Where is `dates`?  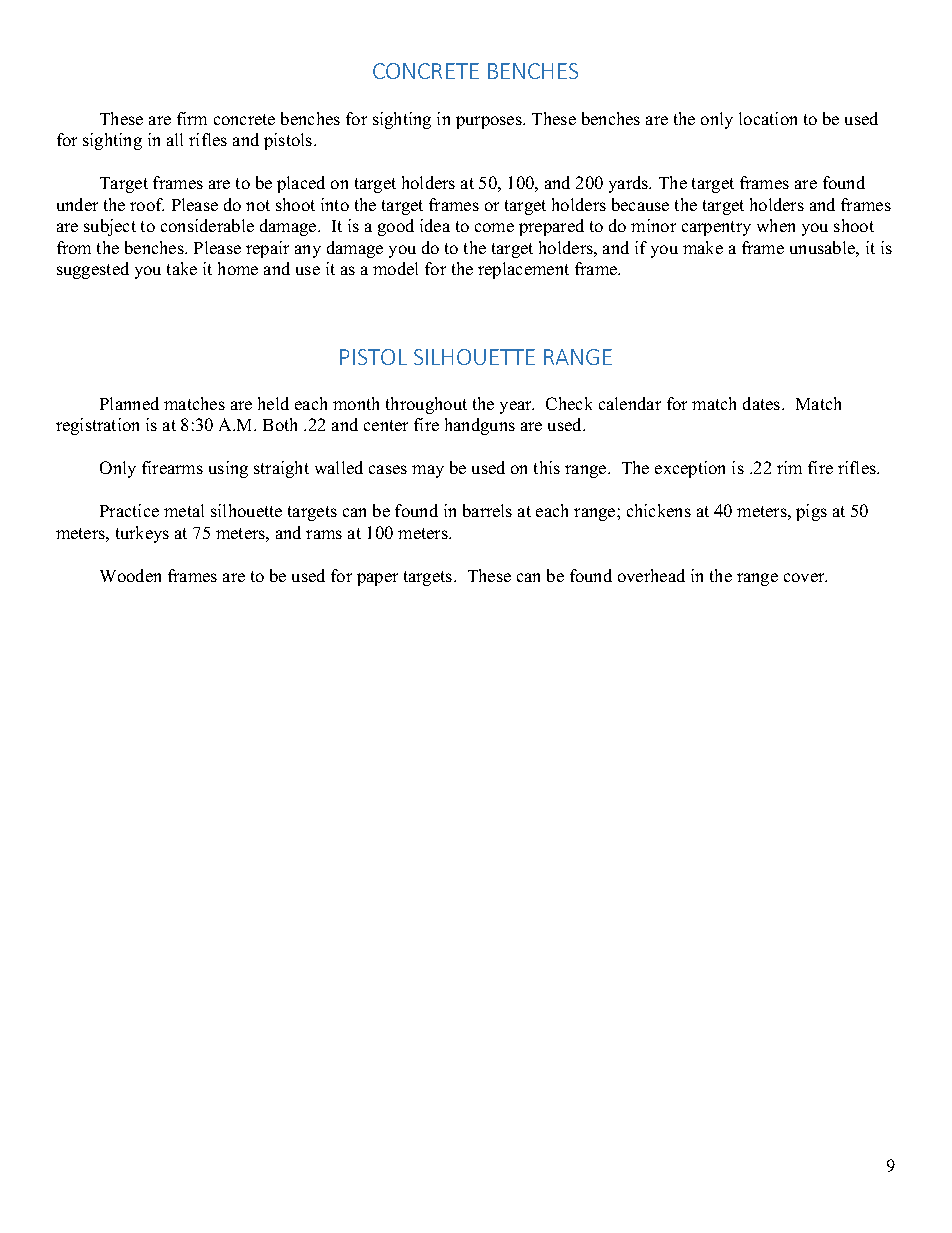 dates is located at coordinates (763, 403).
